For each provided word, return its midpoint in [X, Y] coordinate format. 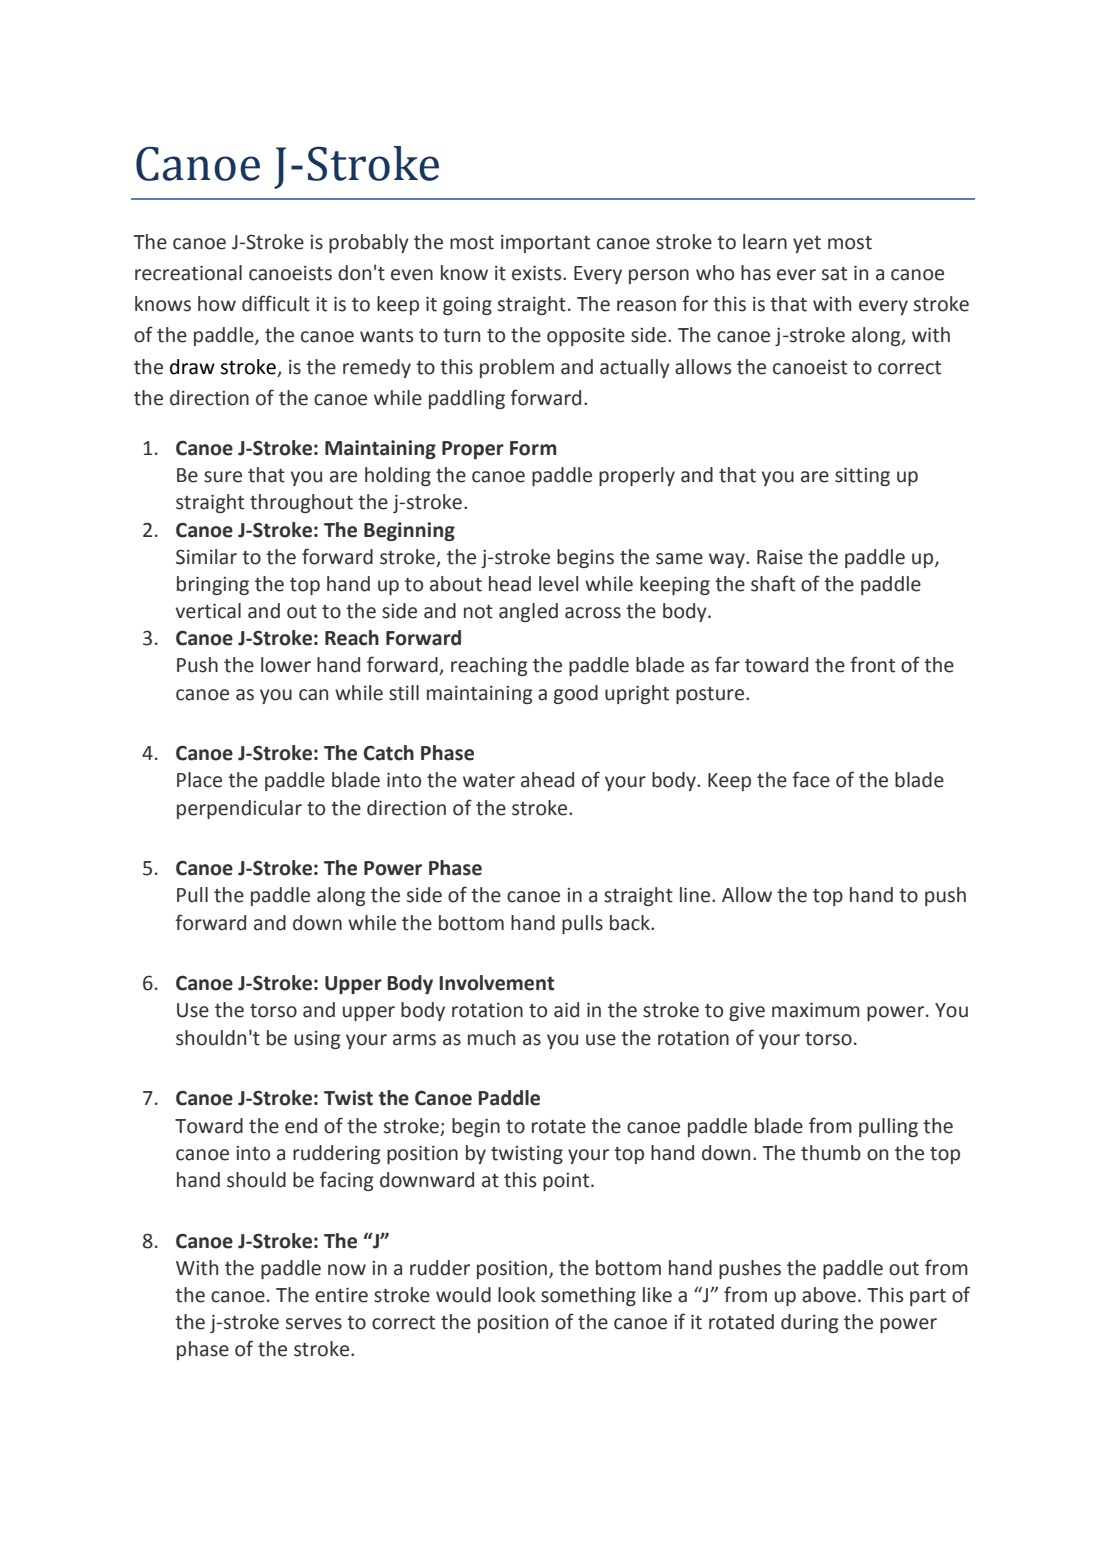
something [588, 1296]
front [872, 664]
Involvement [496, 983]
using [317, 1040]
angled [528, 612]
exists [538, 273]
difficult [276, 303]
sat [834, 274]
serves [314, 1324]
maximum [816, 1010]
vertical [208, 611]
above [829, 1295]
